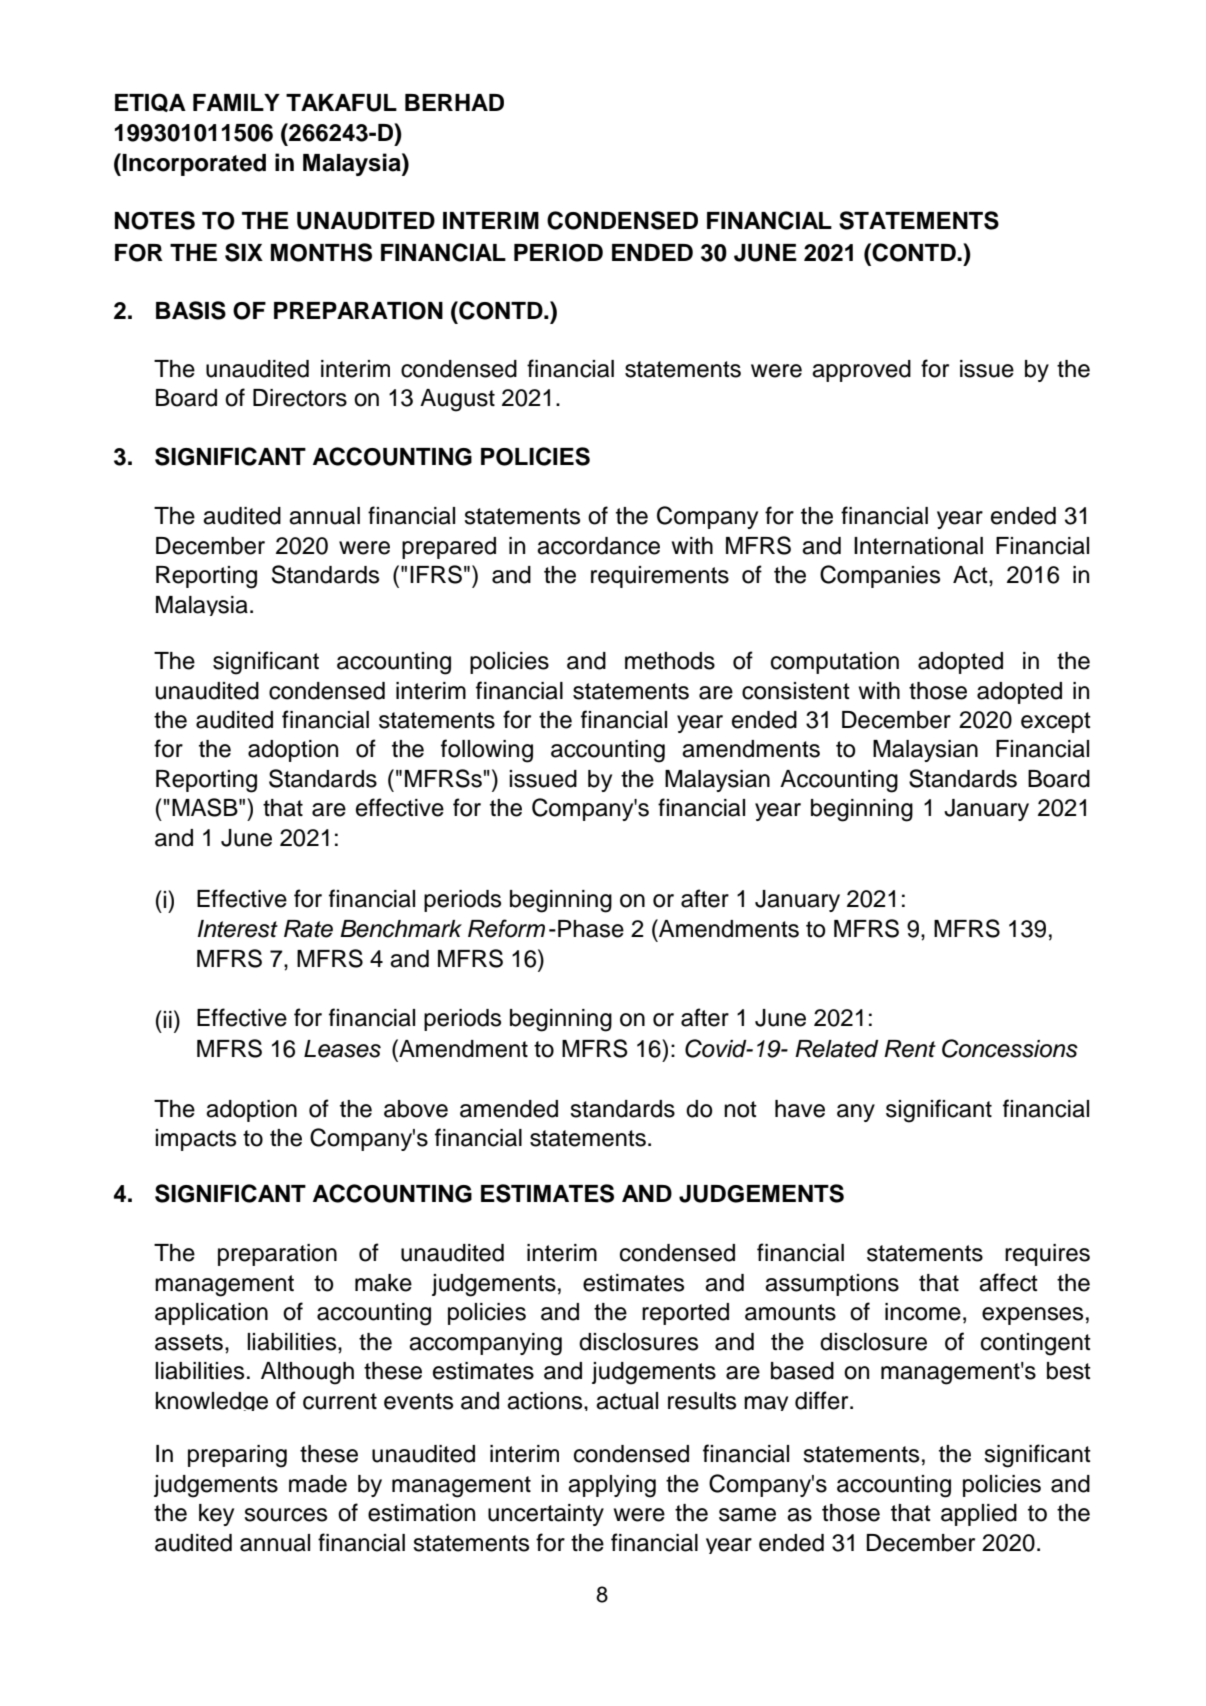 Image resolution: width=1206 pixels, height=1706 pixels. What do you see at coordinates (861, 371) in the screenshot?
I see `approved` at bounding box center [861, 371].
